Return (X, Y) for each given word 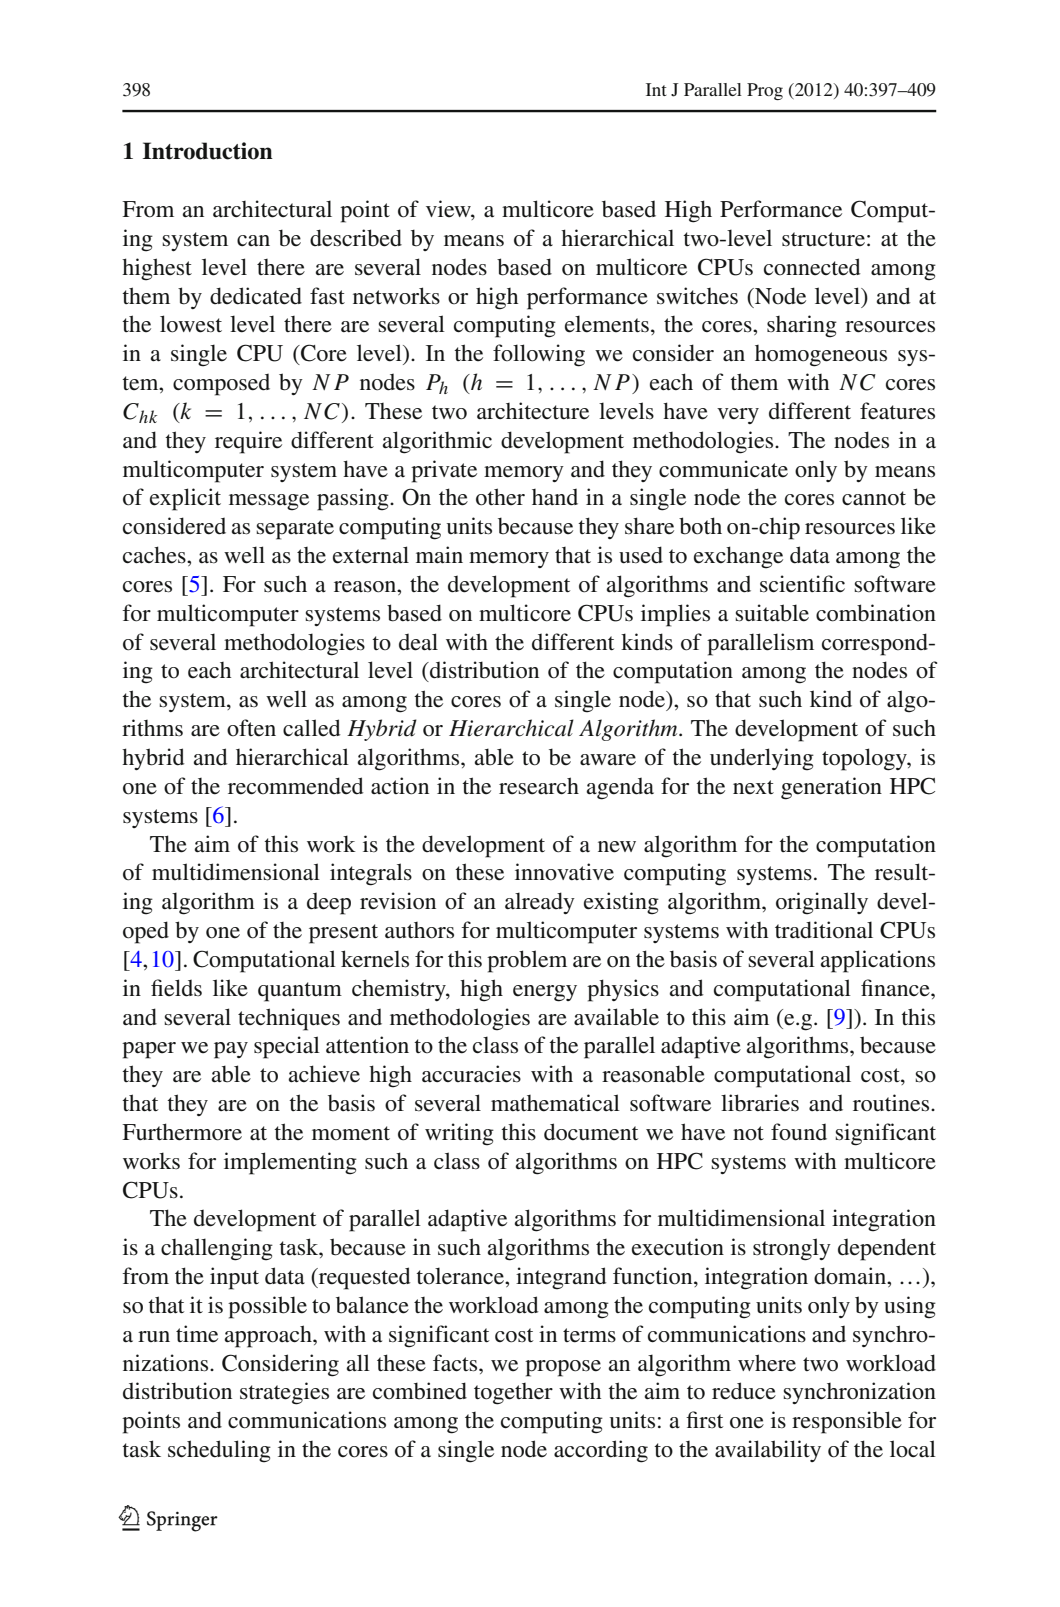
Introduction (208, 151)
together (513, 1394)
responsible (847, 1422)
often (251, 728)
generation (831, 788)
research (539, 786)
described (356, 238)
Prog (765, 91)
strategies (284, 1393)
